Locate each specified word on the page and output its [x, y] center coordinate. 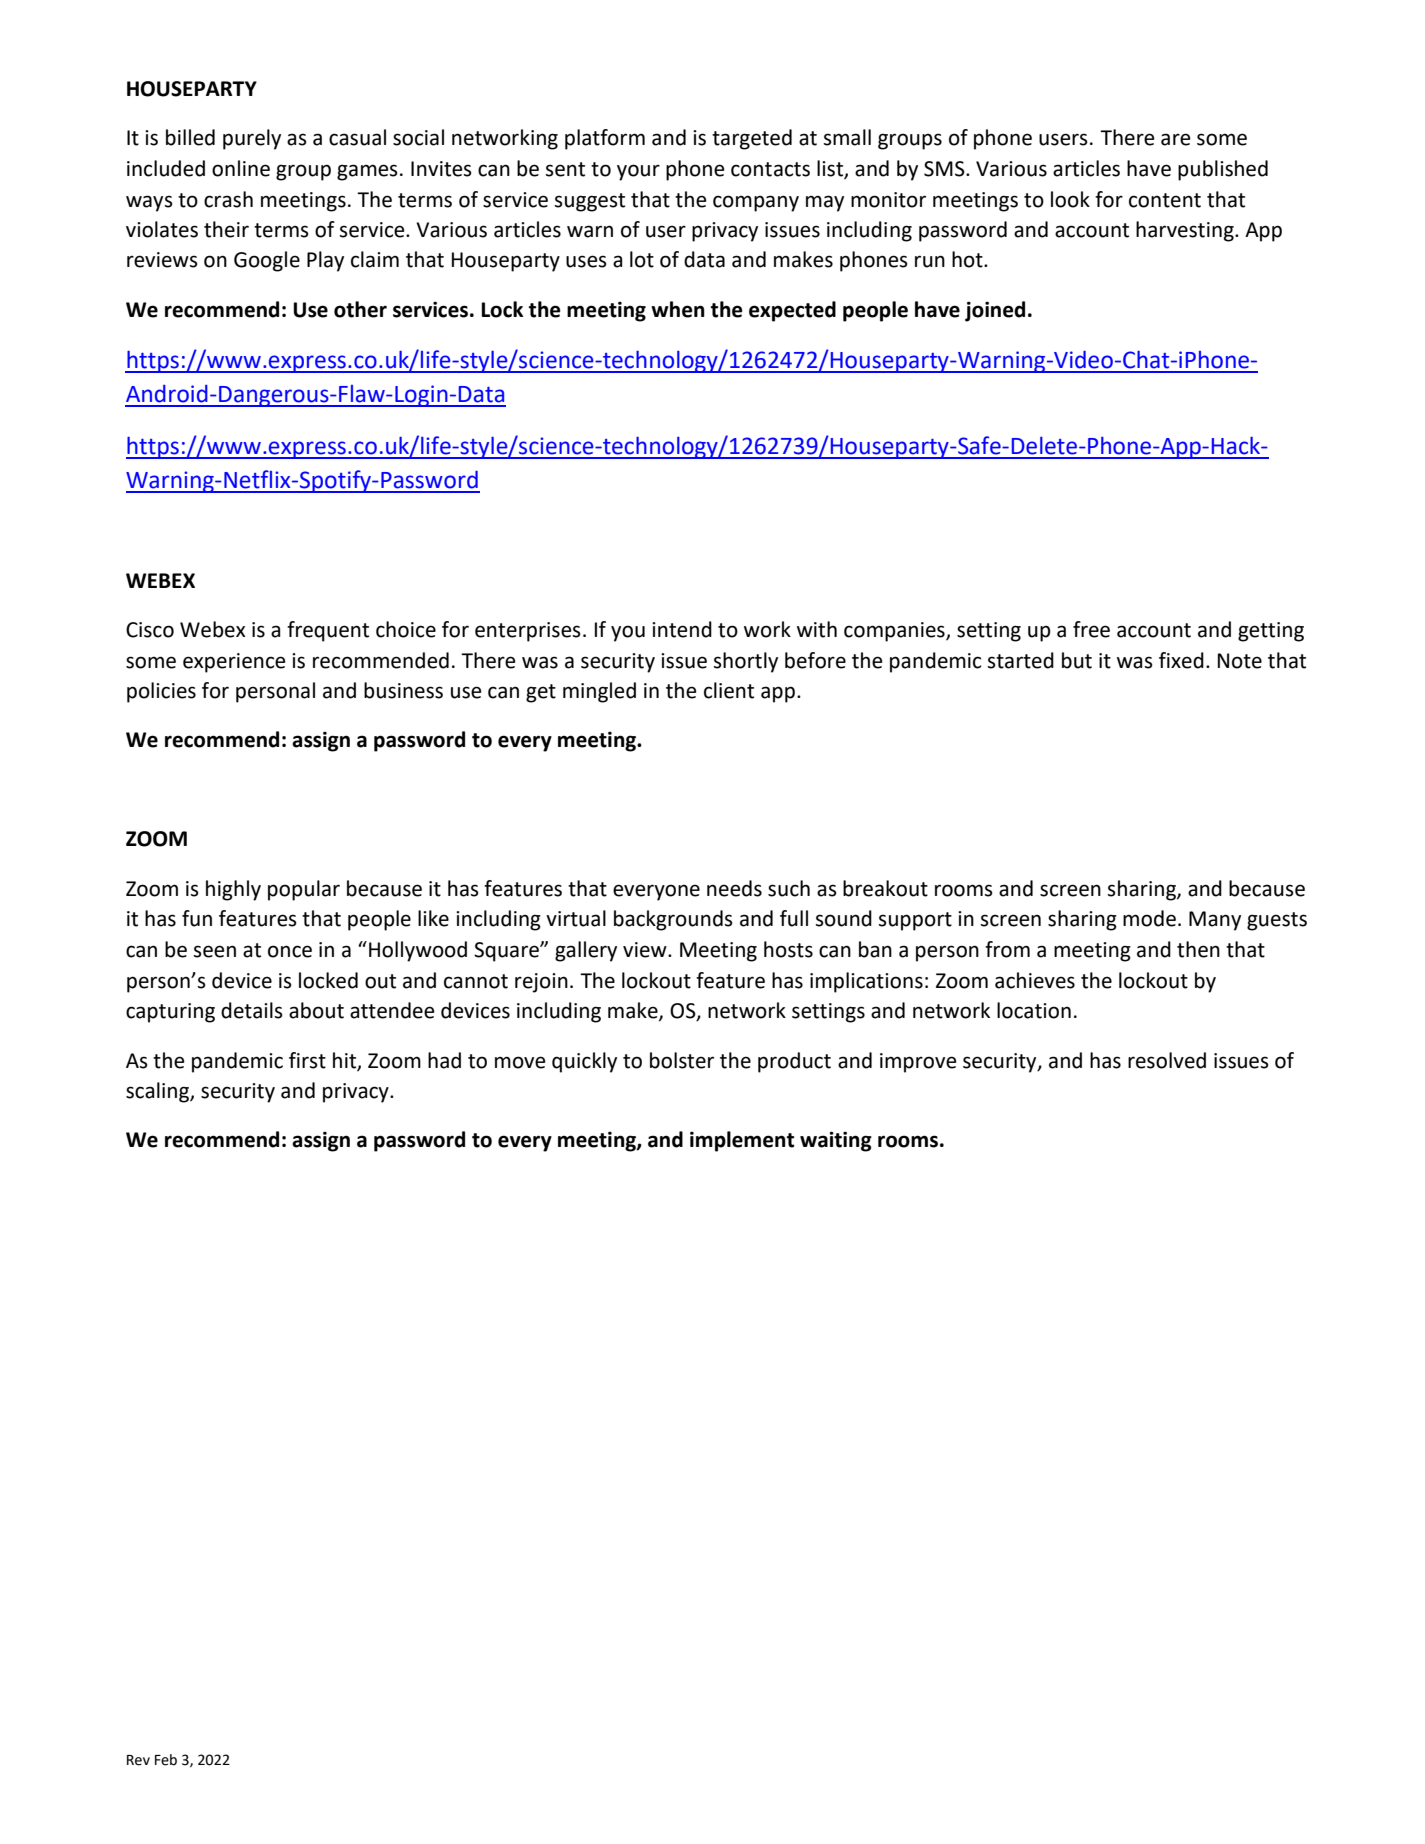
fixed [1181, 660]
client [729, 690]
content [1165, 200]
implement [742, 1141]
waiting [836, 1141]
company [756, 203]
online [241, 168]
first [307, 1060]
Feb [166, 1760]
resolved [1167, 1060]
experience [234, 663]
